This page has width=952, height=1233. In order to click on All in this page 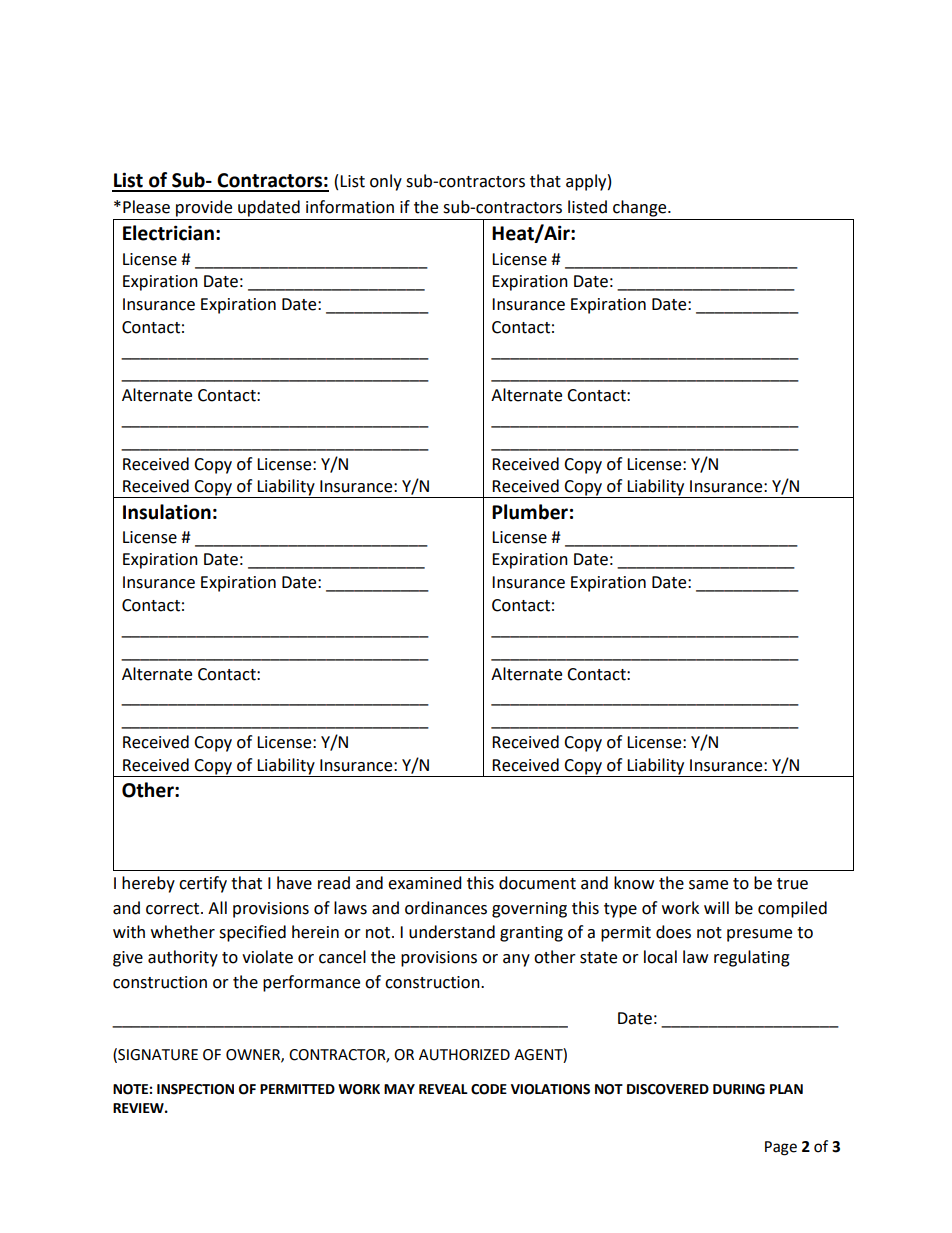, I will do `click(217, 907)`.
